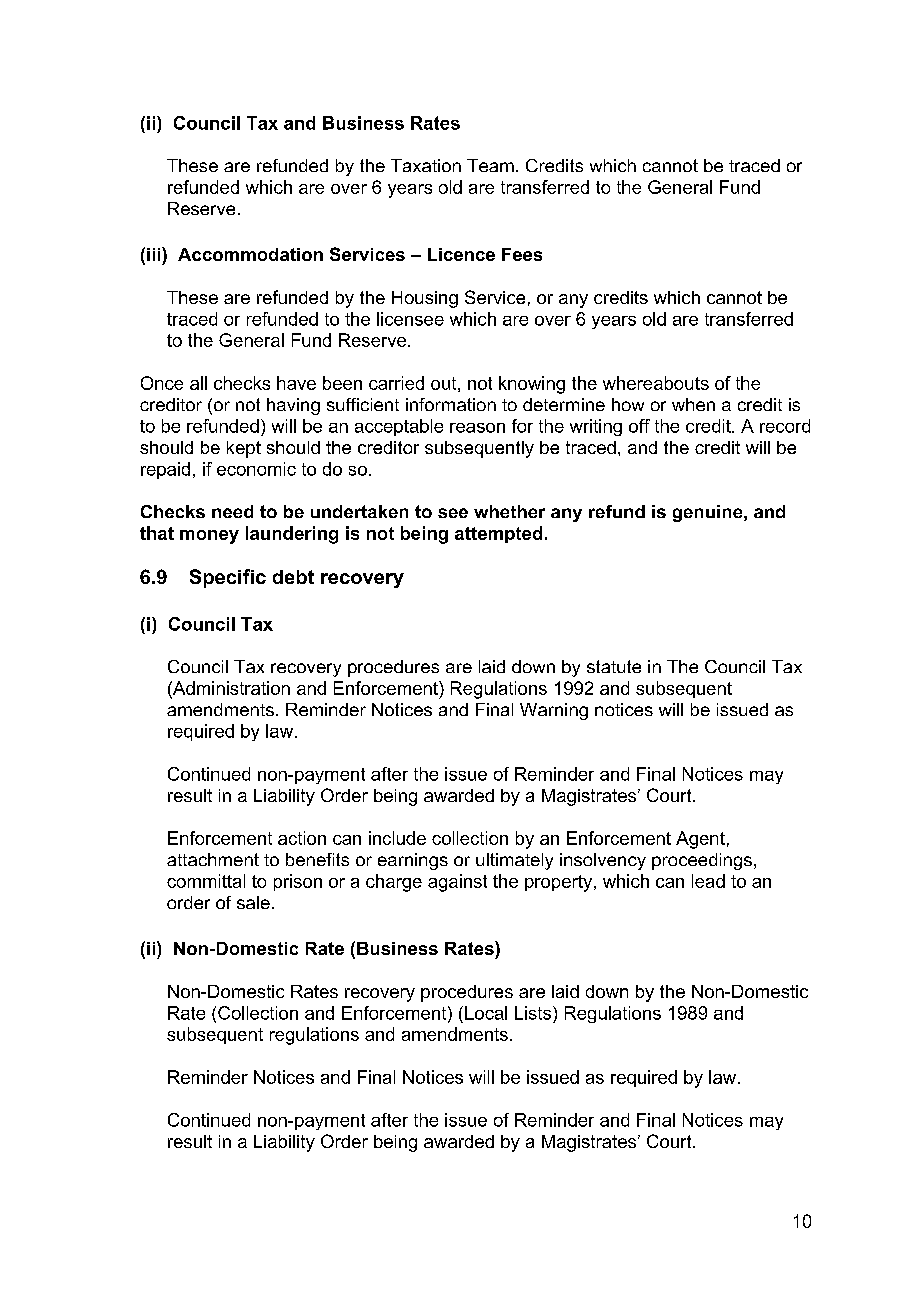 The height and width of the page is (1308, 924). What do you see at coordinates (250, 254) in the page?
I see `Accommodation` at bounding box center [250, 254].
